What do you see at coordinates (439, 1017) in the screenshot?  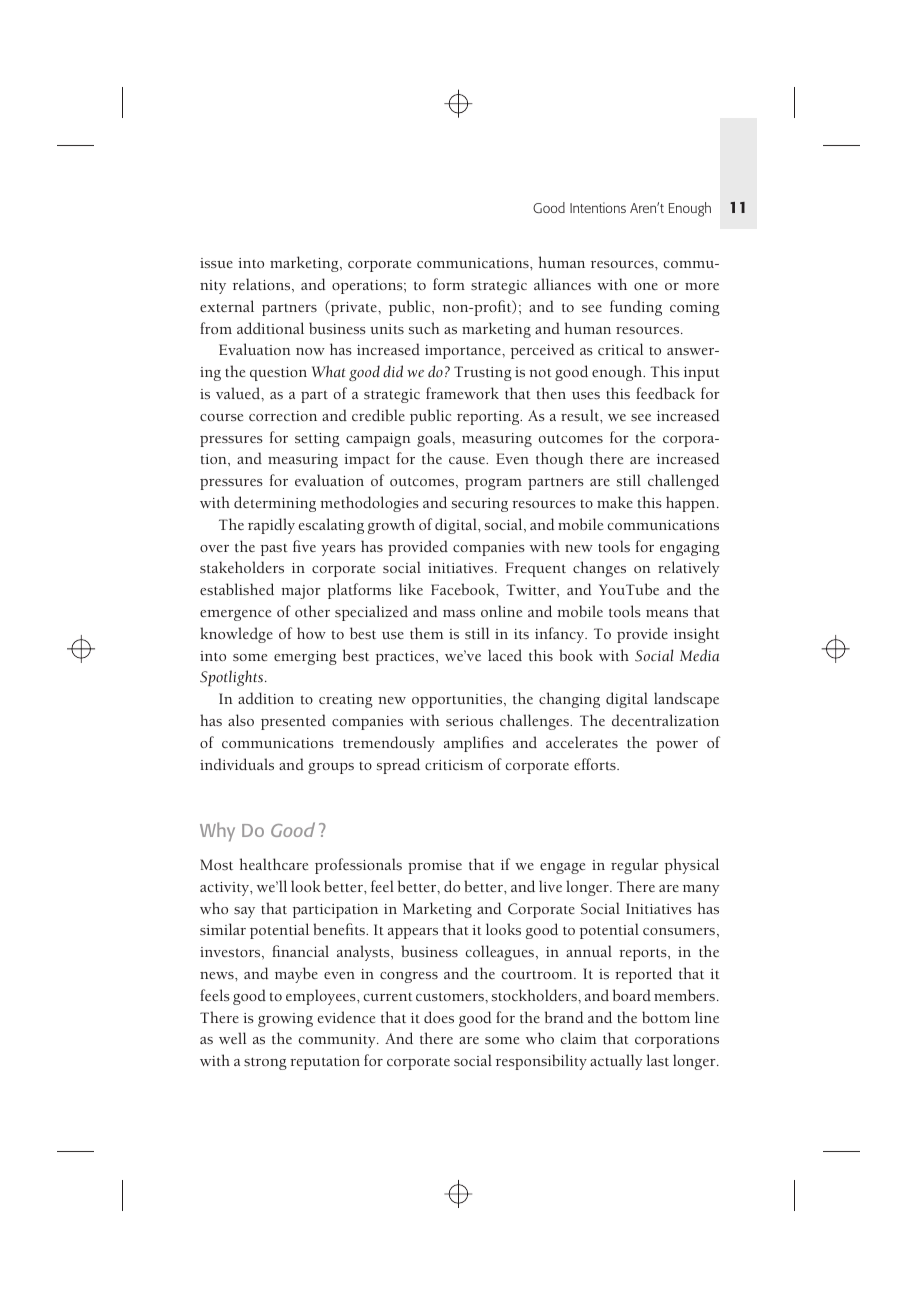 I see `does` at bounding box center [439, 1017].
